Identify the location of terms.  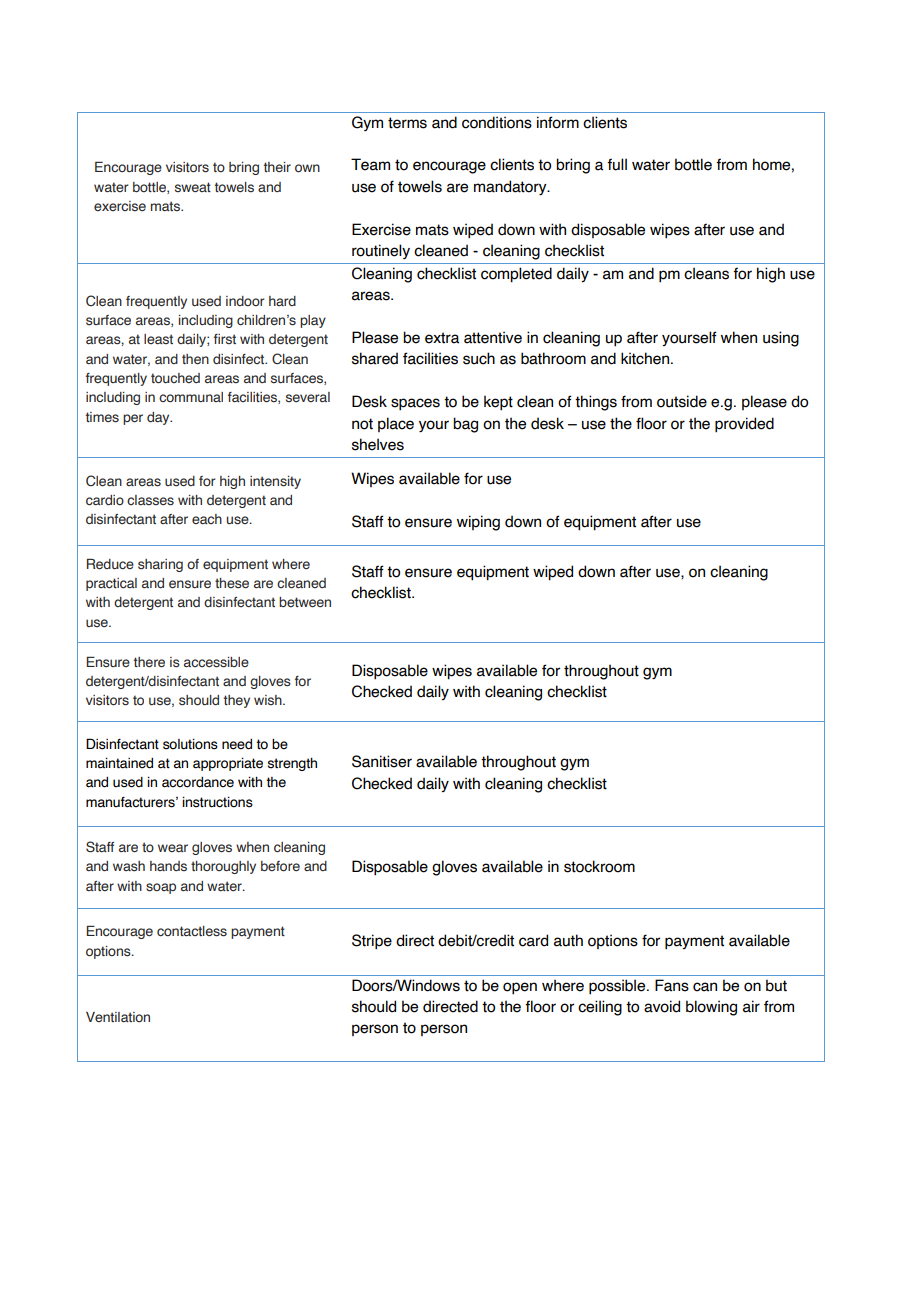
(407, 123).
